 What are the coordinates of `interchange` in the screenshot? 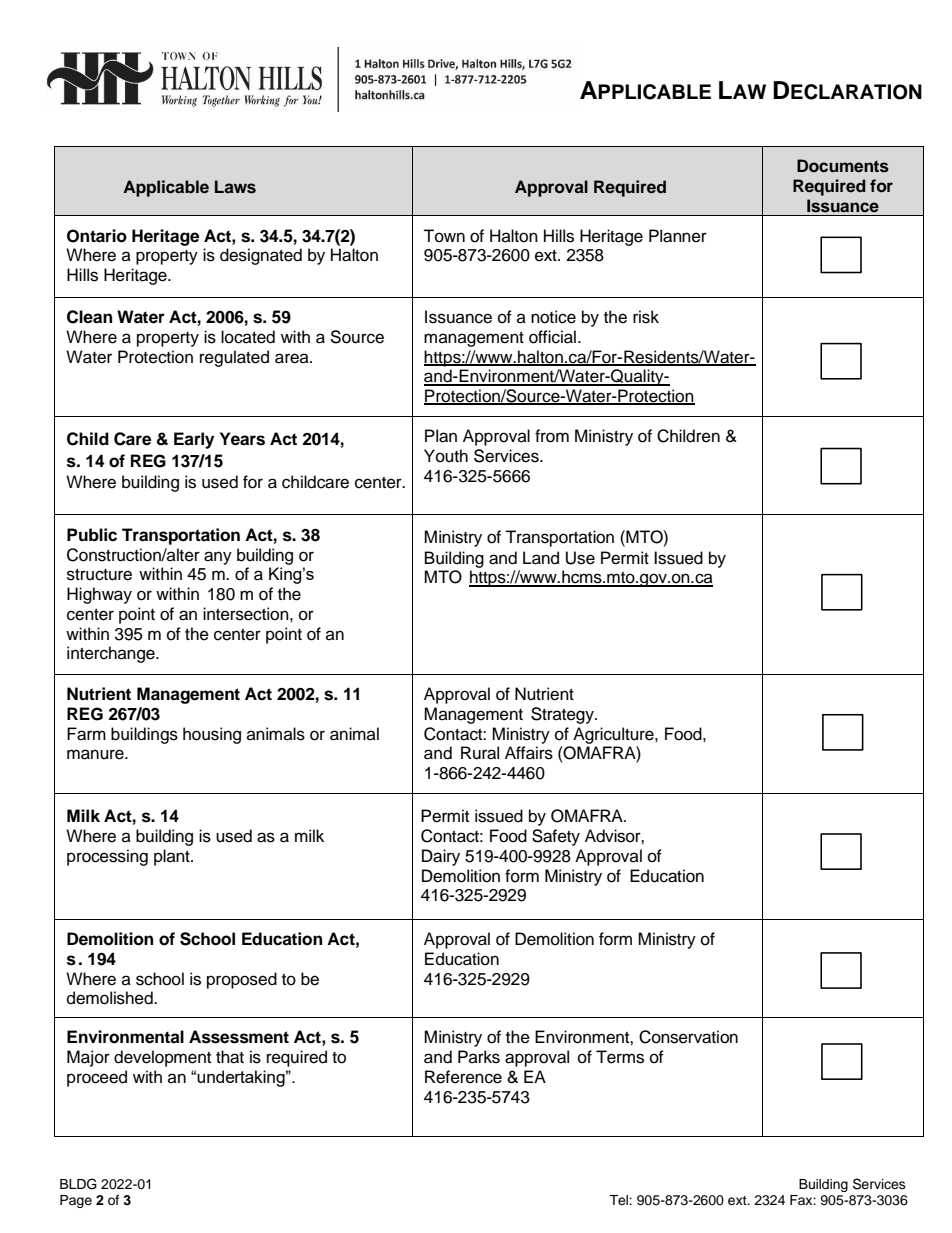 It's located at (112, 654).
